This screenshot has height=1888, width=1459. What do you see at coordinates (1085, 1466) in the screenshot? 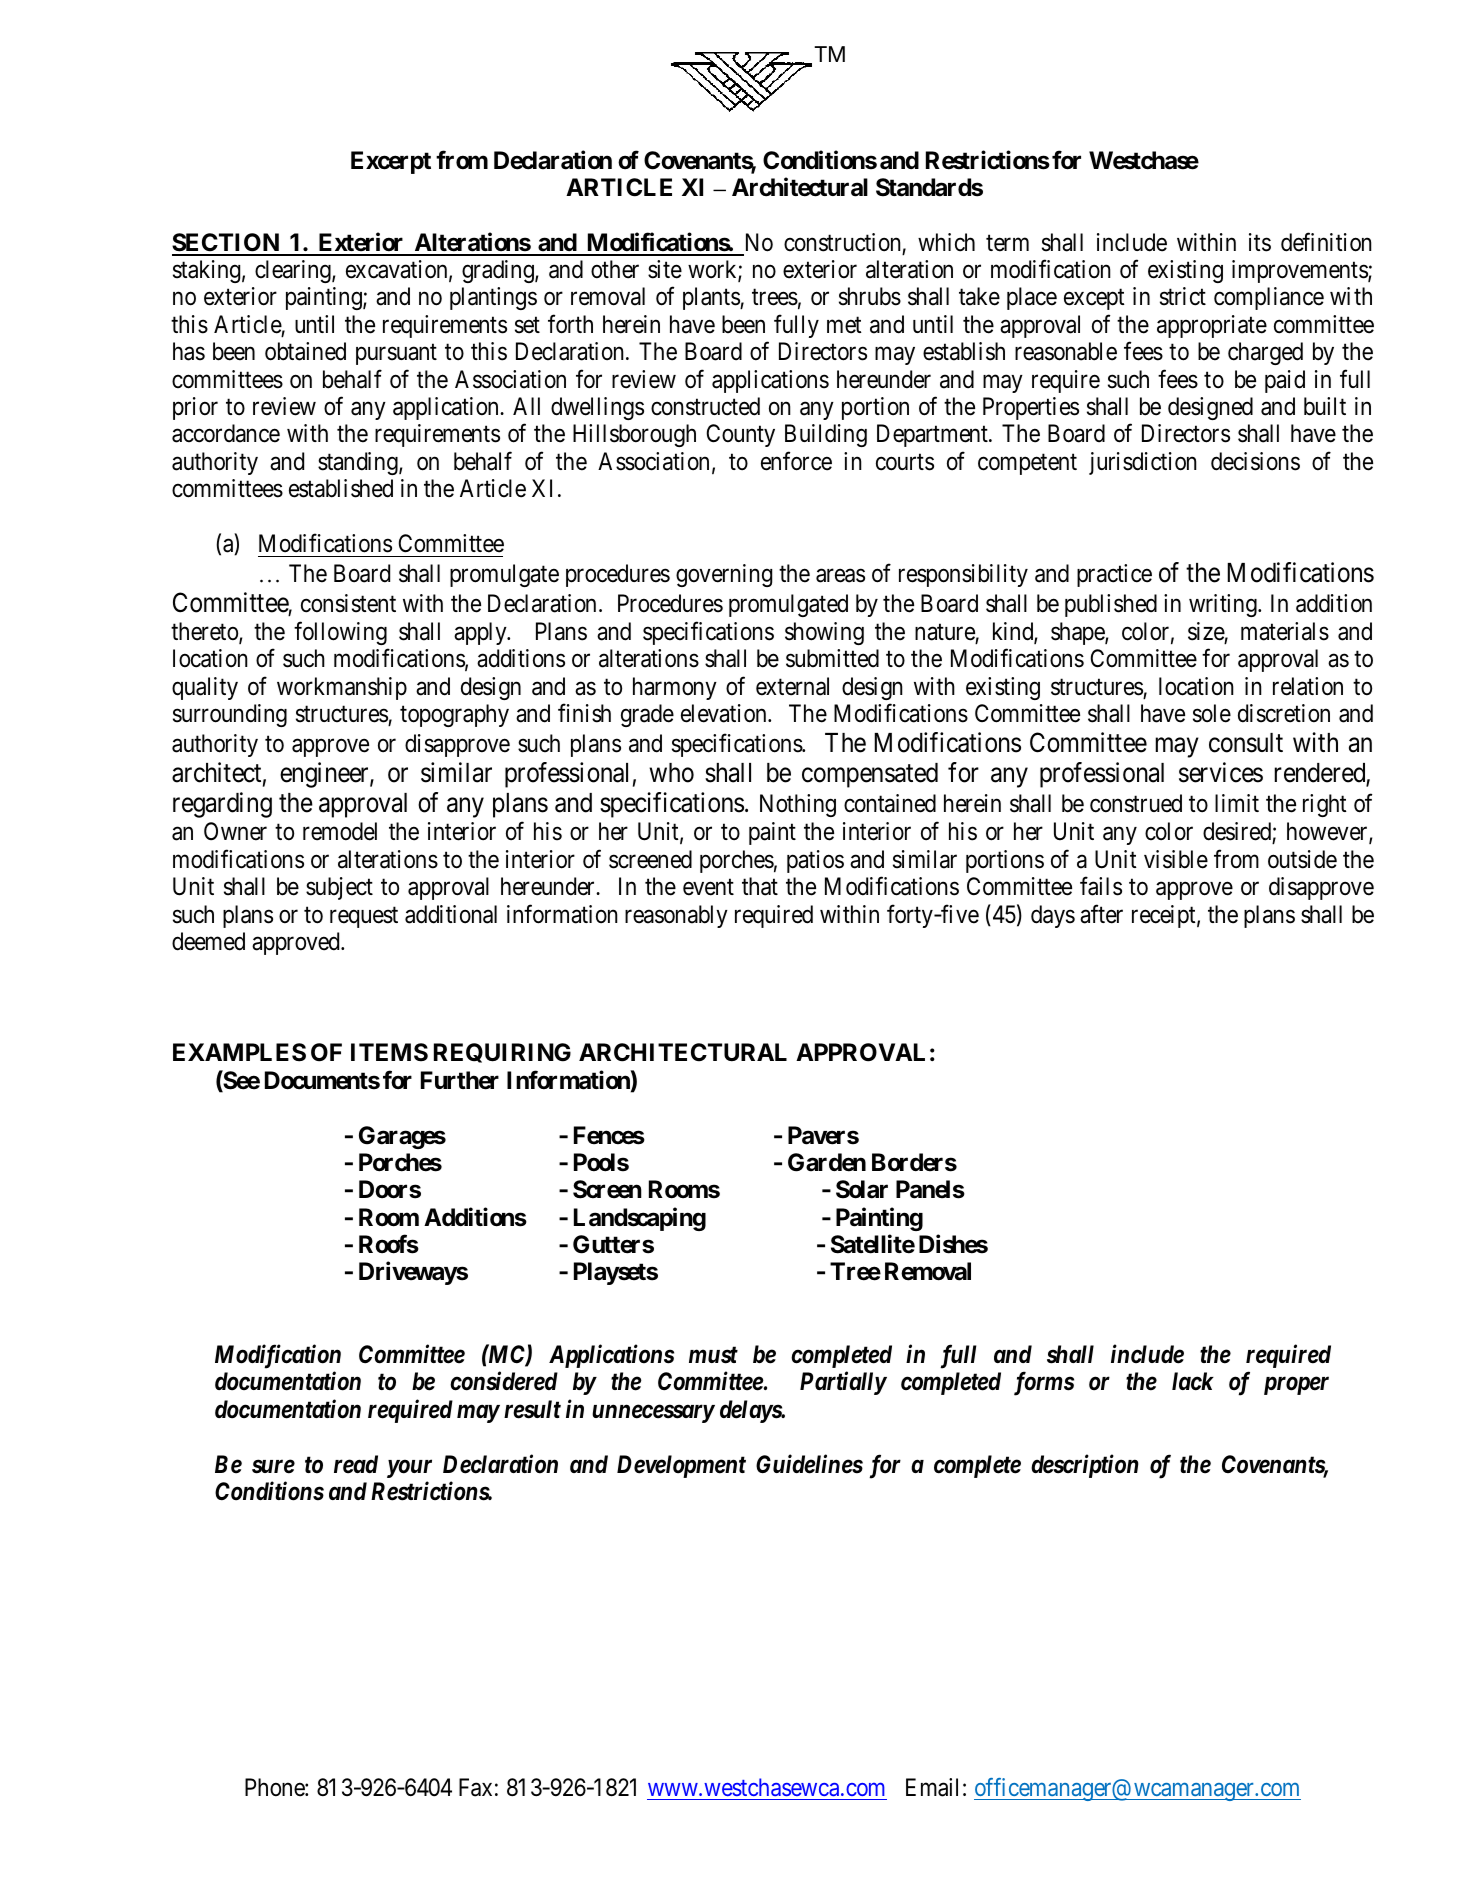
I see `description` at bounding box center [1085, 1466].
